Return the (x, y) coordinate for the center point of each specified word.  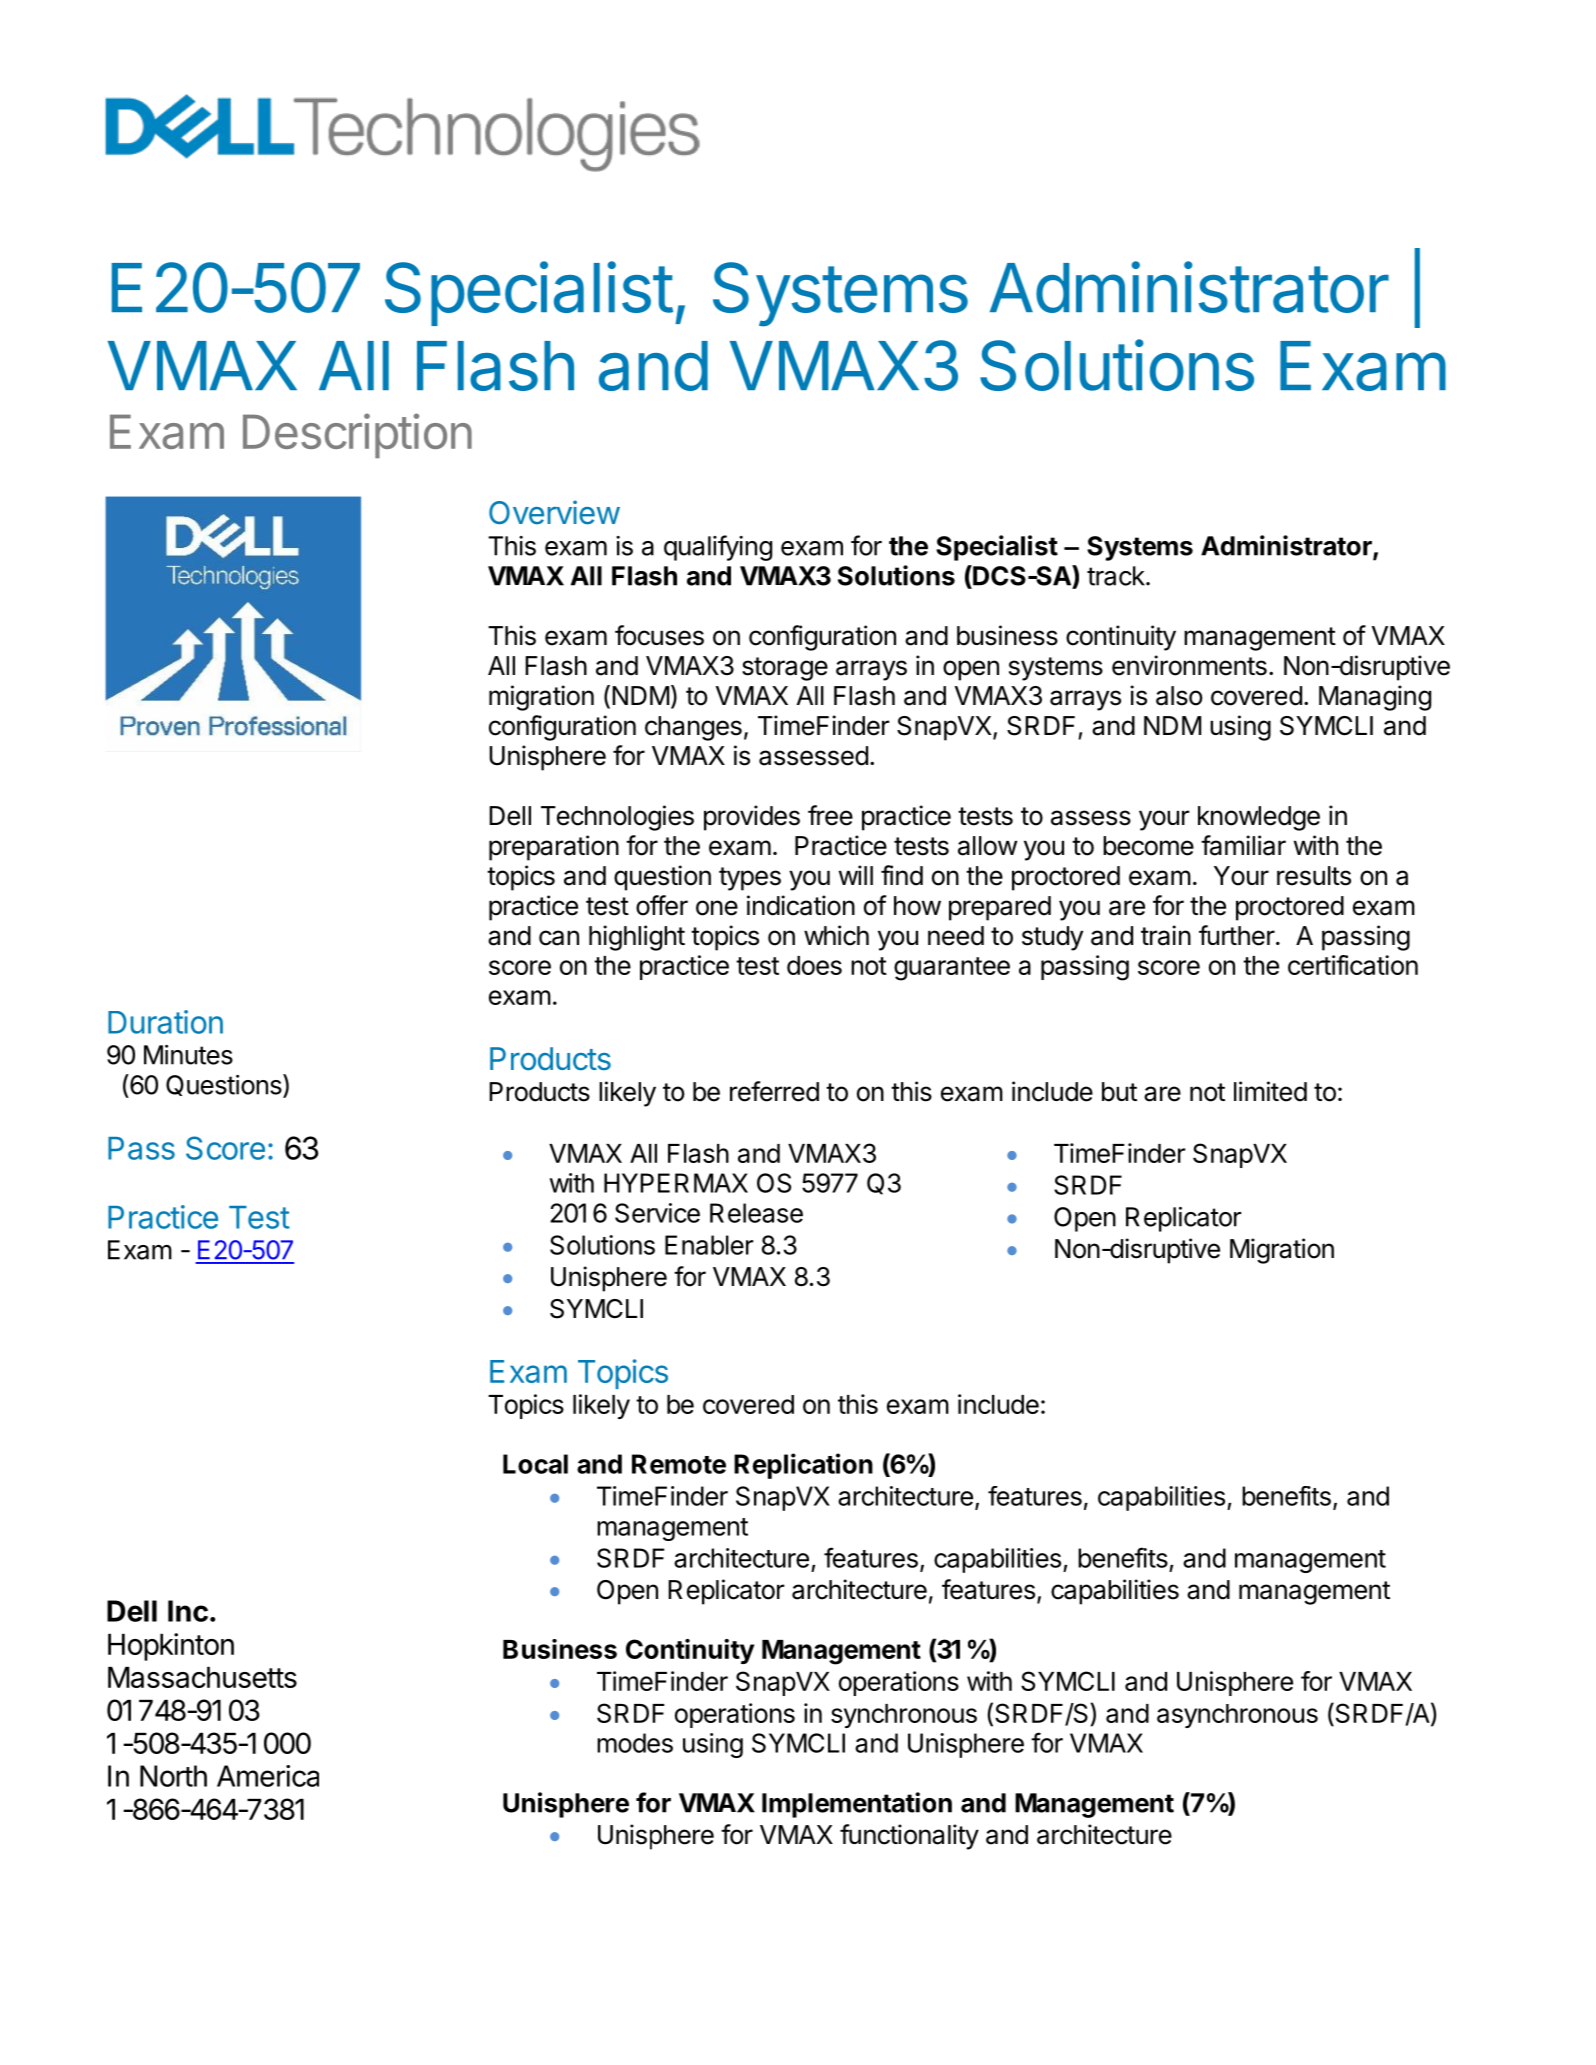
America (268, 1776)
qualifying (718, 548)
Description (357, 435)
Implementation (857, 1805)
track (1117, 576)
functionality (909, 1837)
